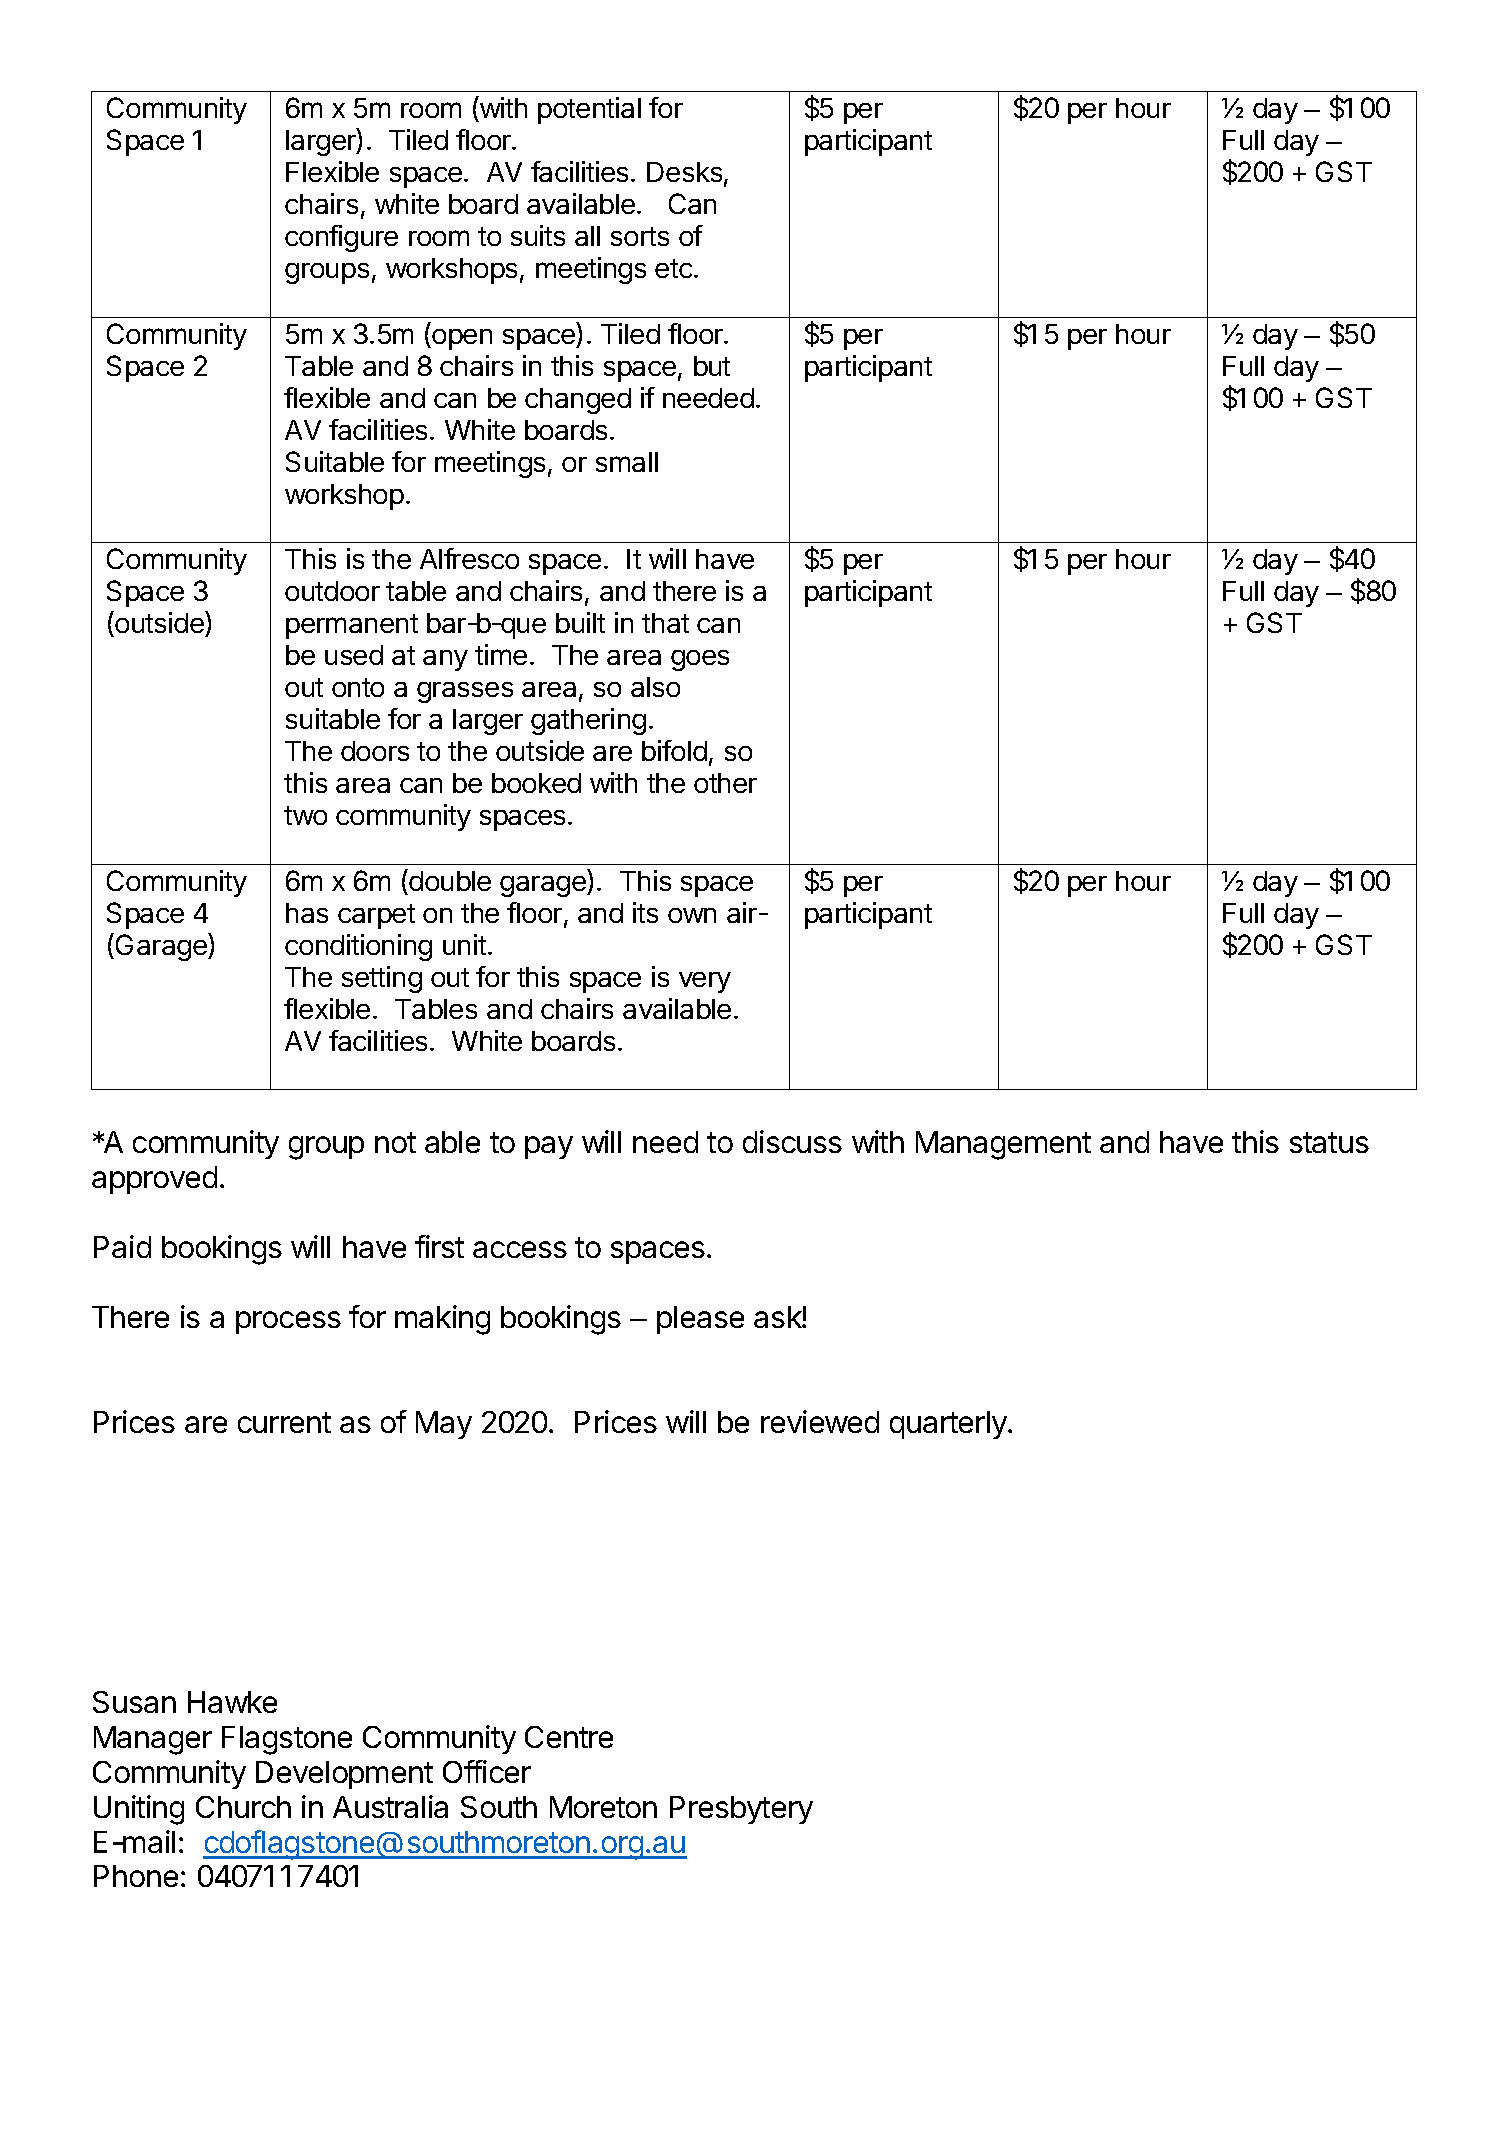 The height and width of the screenshot is (2132, 1508). What do you see at coordinates (1329, 1142) in the screenshot?
I see `status` at bounding box center [1329, 1142].
